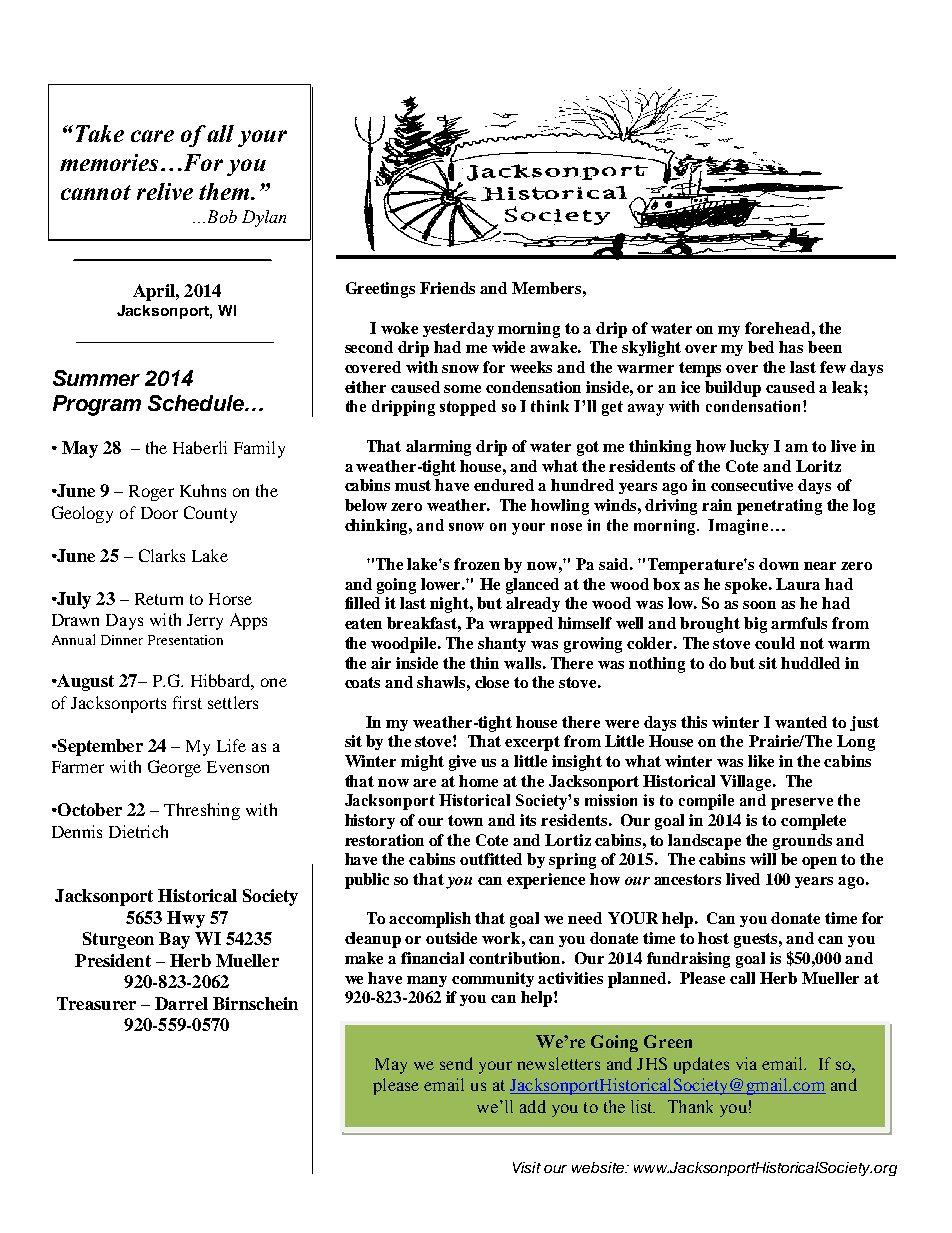 This page has height=1233, width=952. What do you see at coordinates (447, 288) in the page?
I see `Friends` at bounding box center [447, 288].
